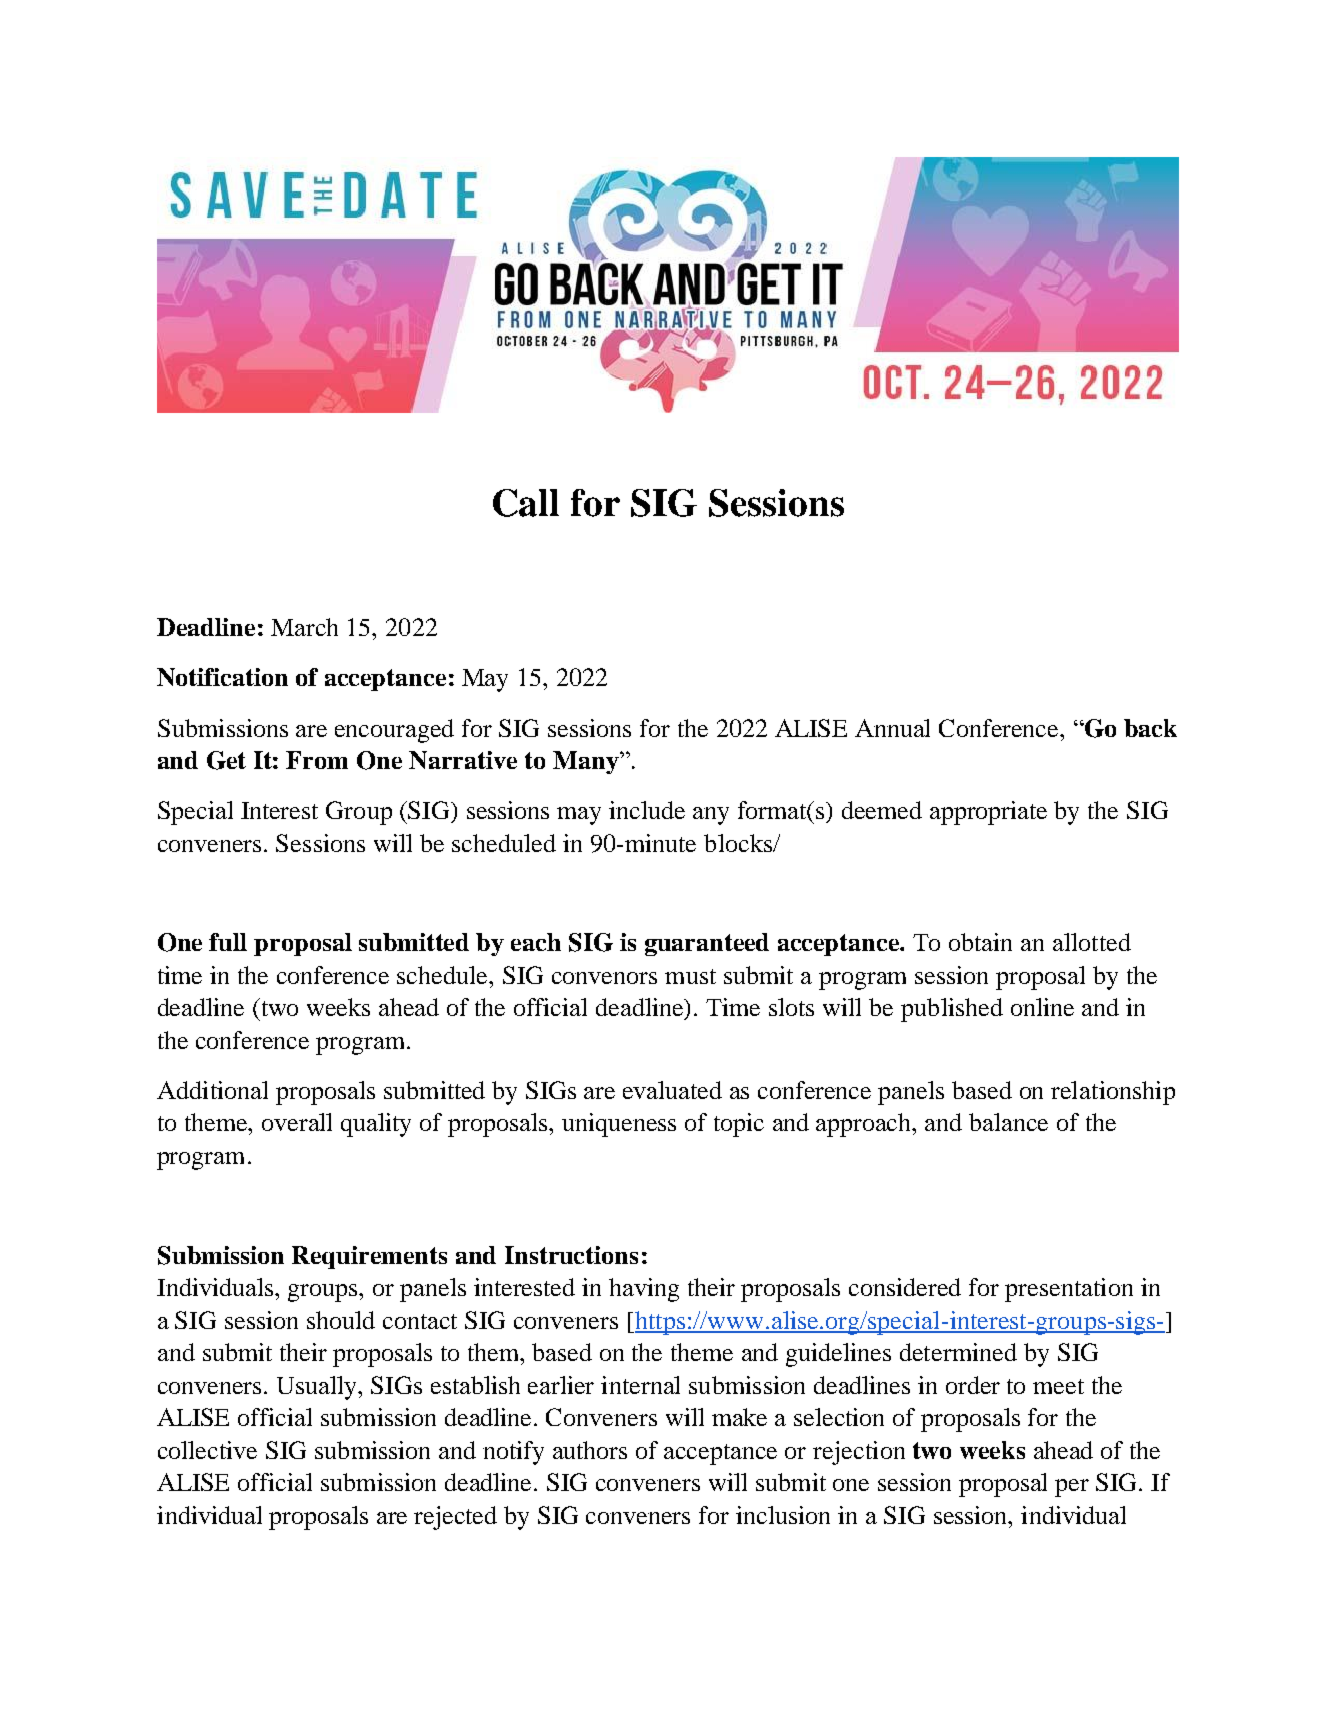 This document has height=1729, width=1336. Describe the element at coordinates (207, 1450) in the document. I see `collective` at that location.
